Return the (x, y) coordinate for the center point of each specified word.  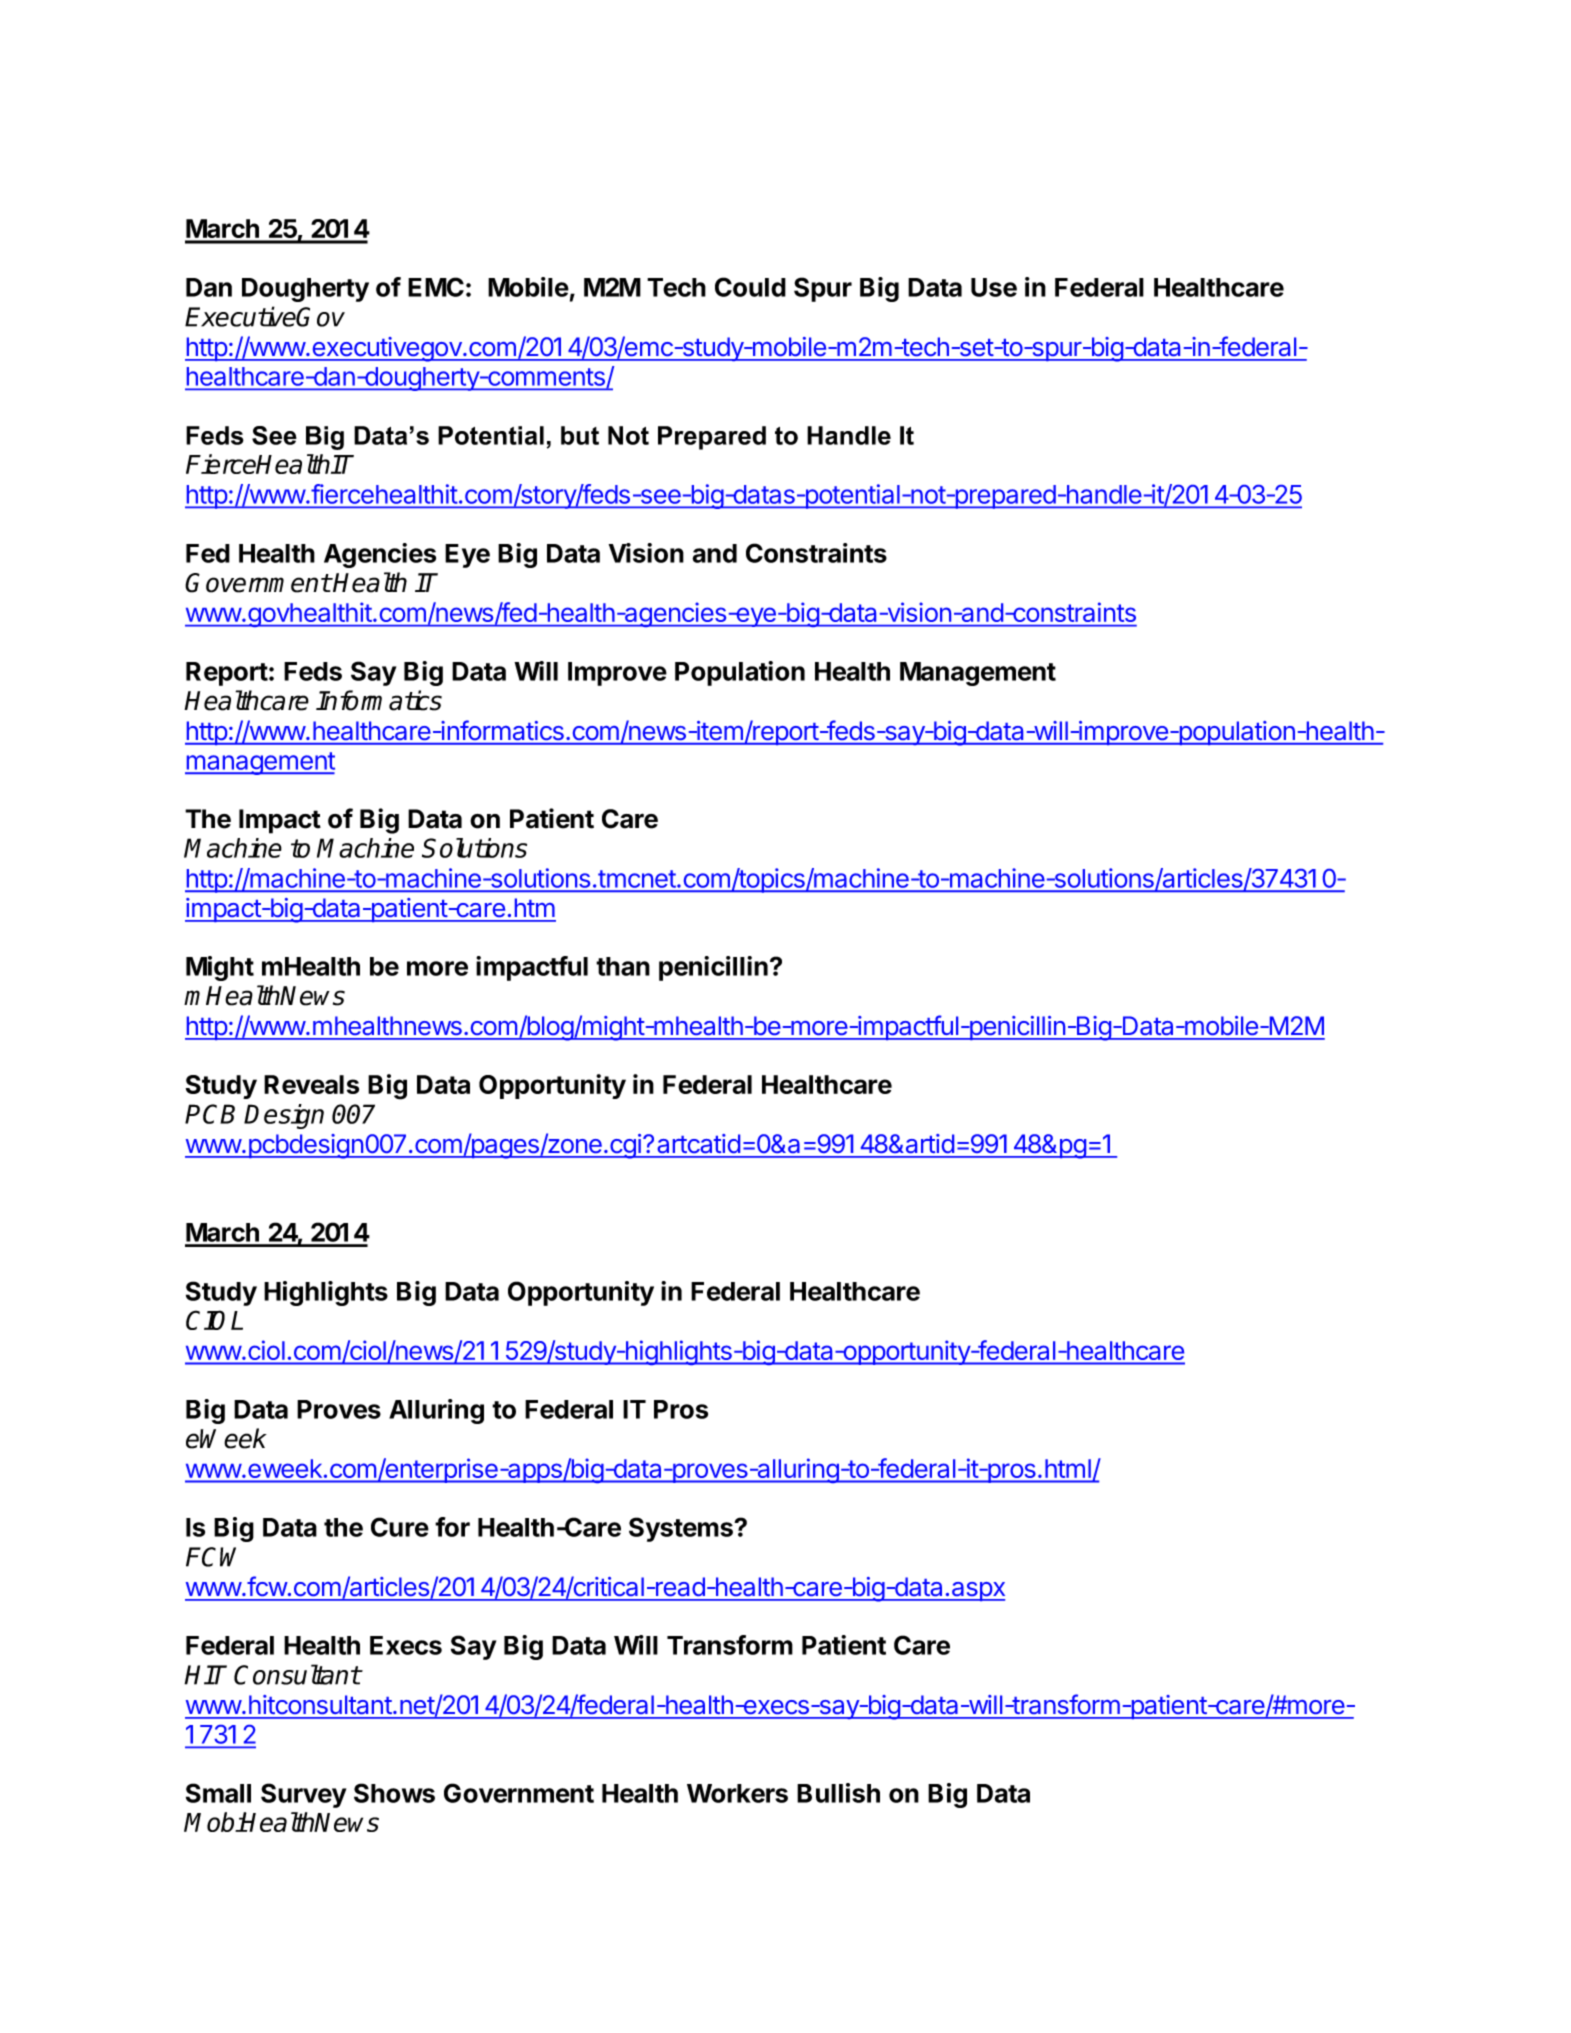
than (623, 966)
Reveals (311, 1084)
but (580, 435)
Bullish (838, 1793)
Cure (400, 1527)
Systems (682, 1529)
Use (994, 287)
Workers (737, 1793)
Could (750, 287)
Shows (394, 1793)
